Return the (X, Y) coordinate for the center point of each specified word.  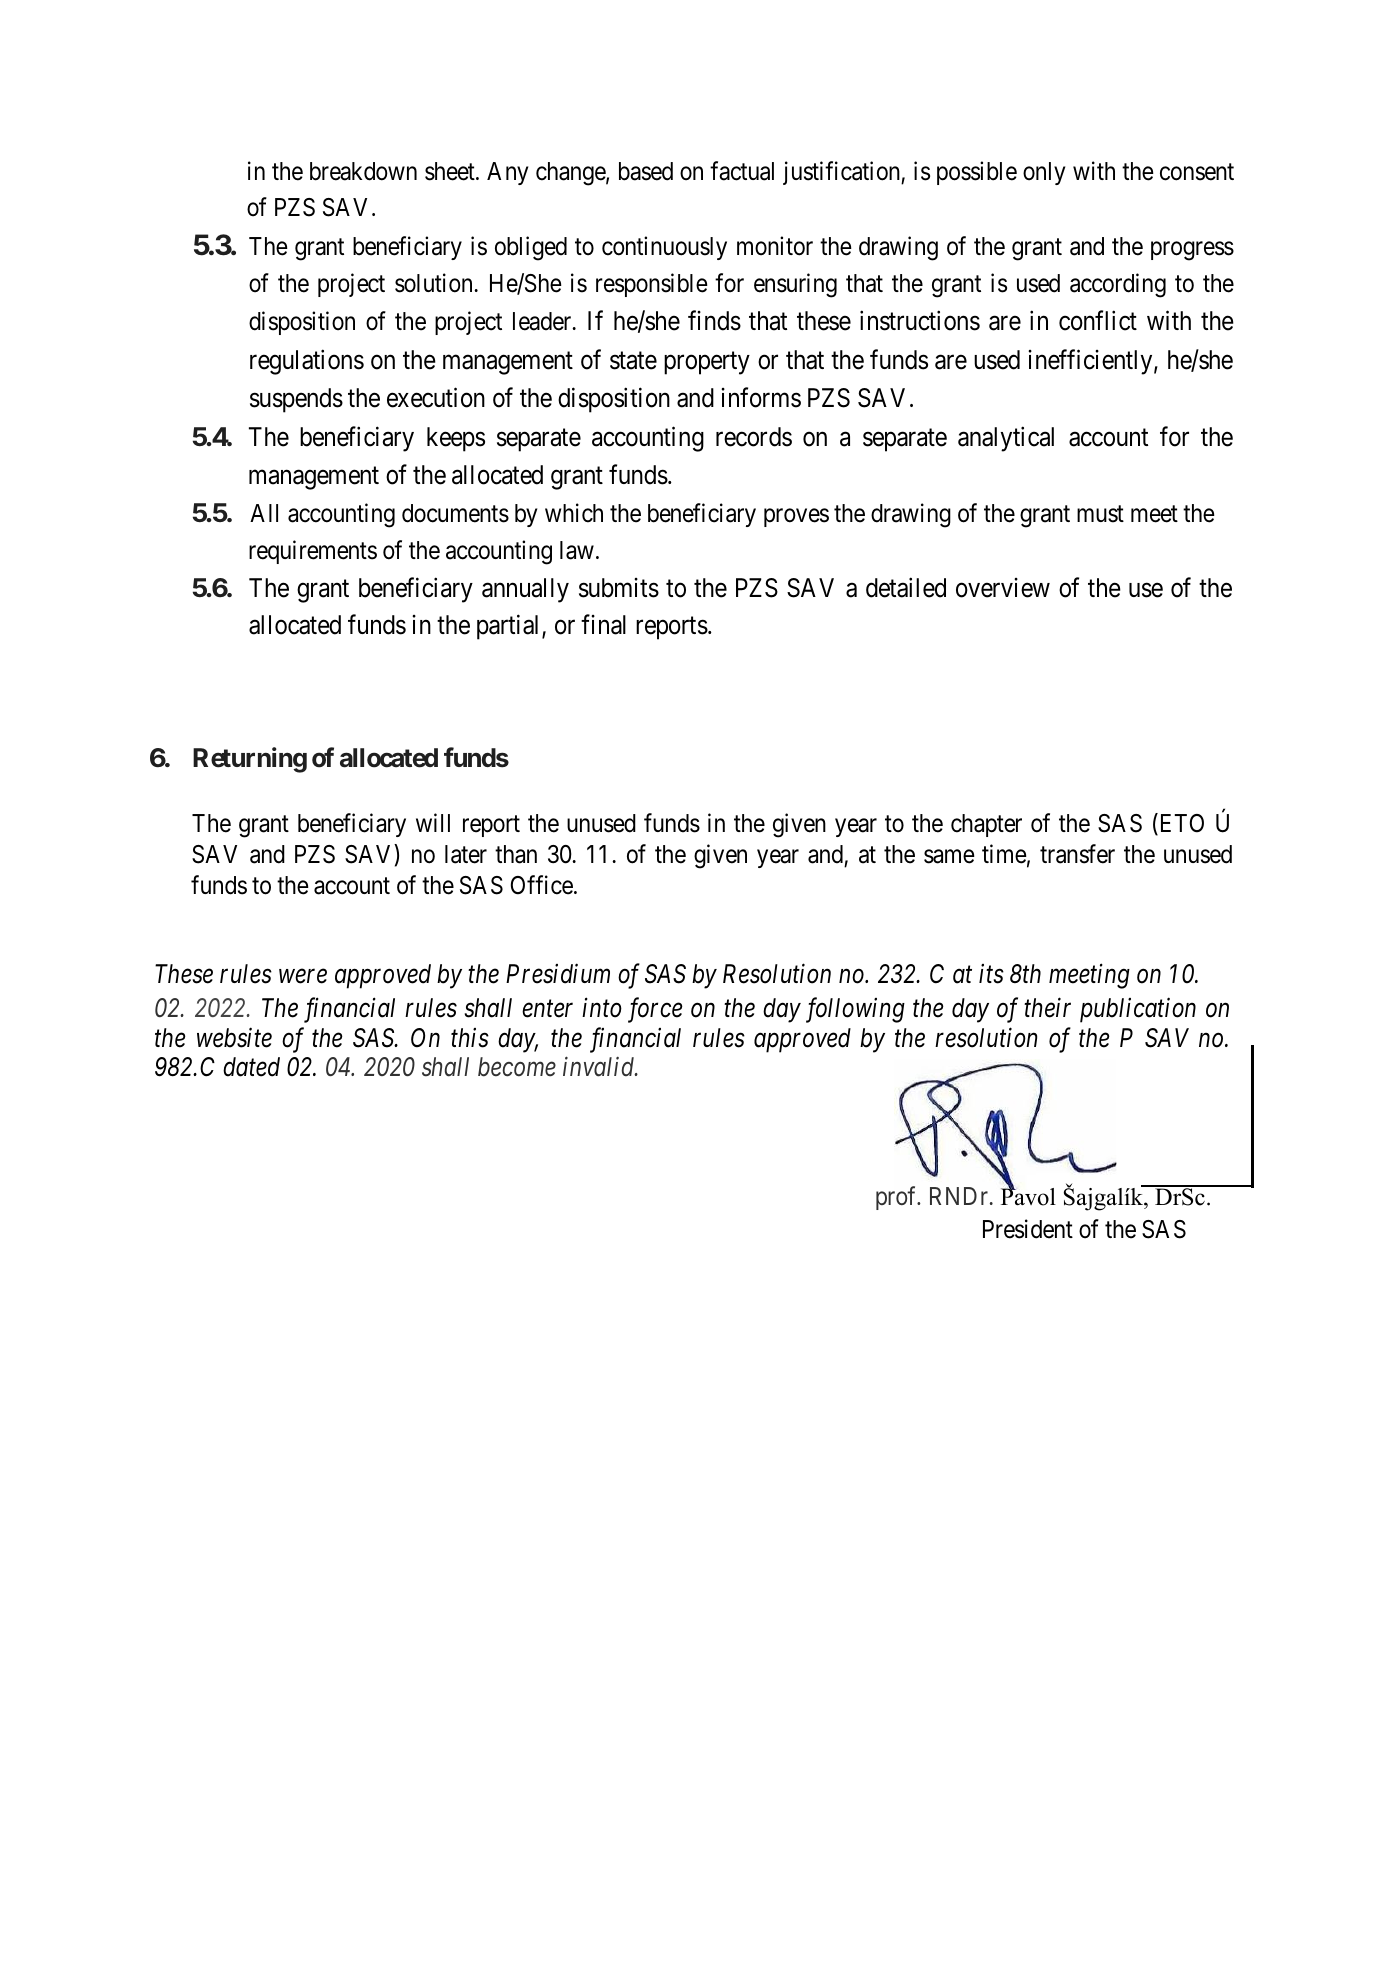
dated (251, 1067)
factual (742, 171)
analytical (1006, 439)
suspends (296, 400)
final (603, 624)
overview (1003, 588)
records (754, 437)
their (1047, 1008)
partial (510, 627)
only (1044, 173)
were (303, 977)
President (1028, 1229)
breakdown (363, 171)
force (655, 1010)
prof (898, 1198)
